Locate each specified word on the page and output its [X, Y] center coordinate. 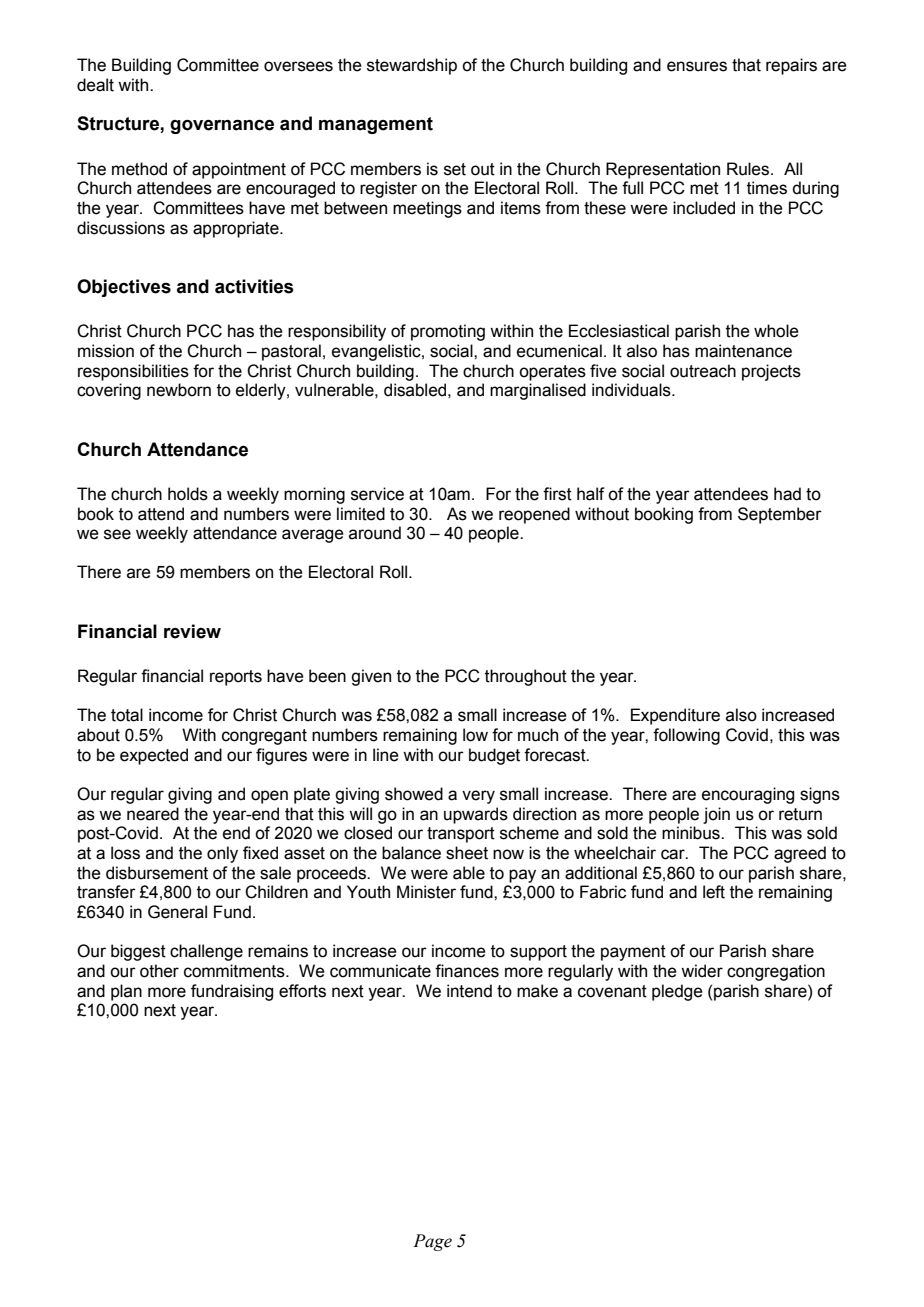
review [192, 631]
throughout [526, 677]
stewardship [412, 66]
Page [432, 1242]
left [714, 892]
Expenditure [675, 716]
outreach [703, 371]
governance [222, 126]
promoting [448, 332]
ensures [697, 66]
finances [467, 971]
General [177, 912]
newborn [179, 390]
